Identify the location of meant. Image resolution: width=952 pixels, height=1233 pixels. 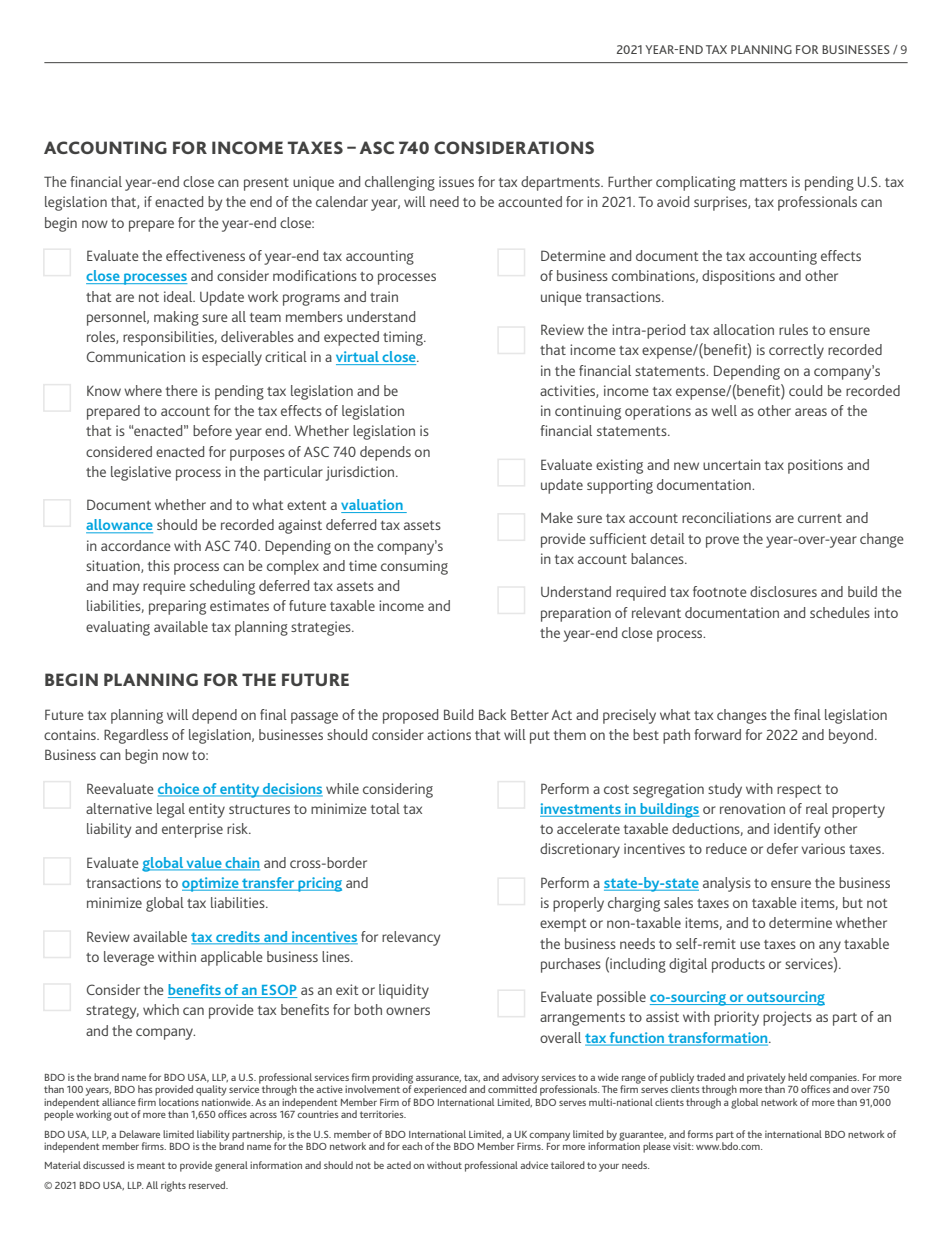
(151, 1165).
